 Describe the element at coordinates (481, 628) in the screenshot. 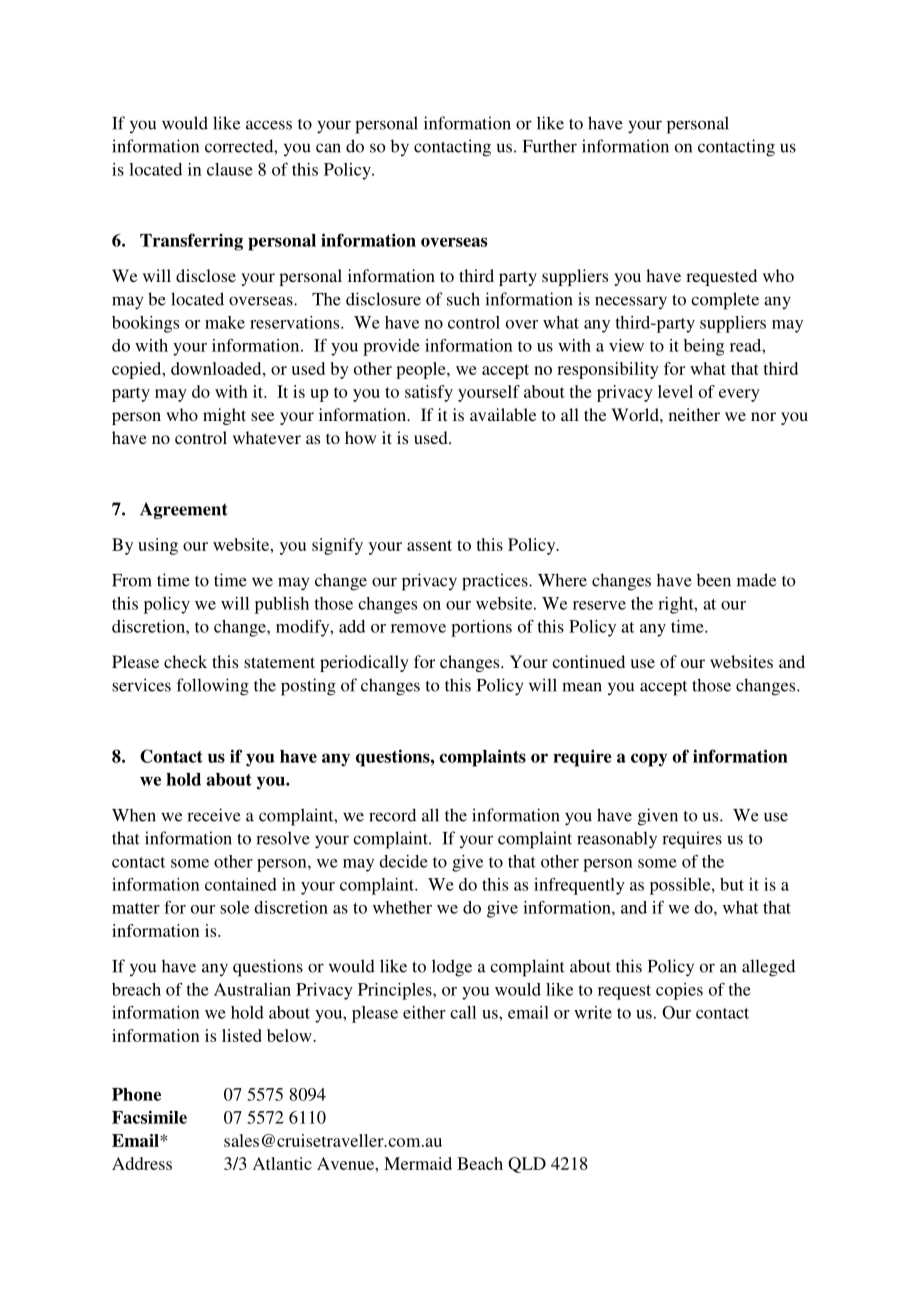

I see `portions` at that location.
